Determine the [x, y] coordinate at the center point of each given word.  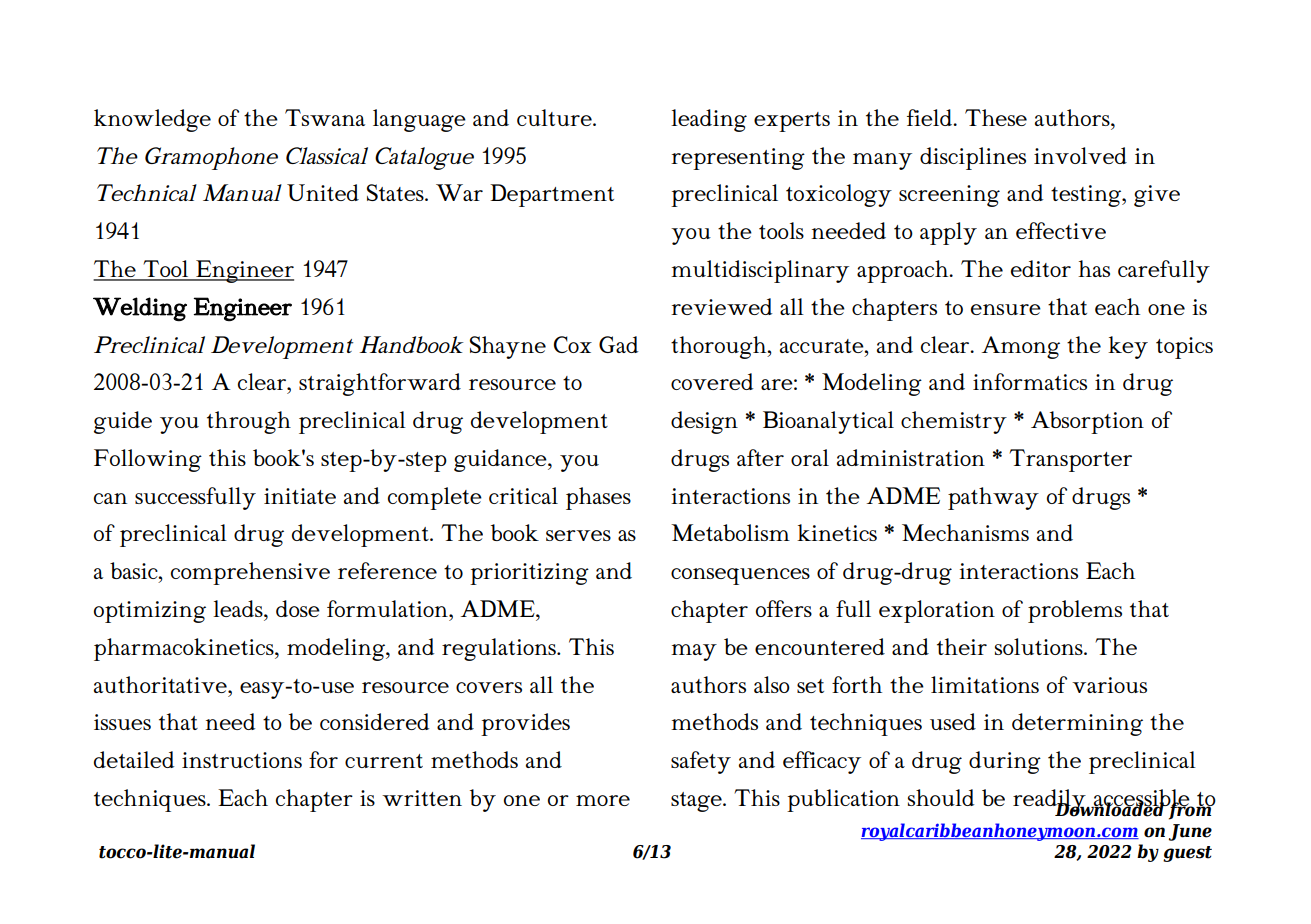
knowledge [152, 120]
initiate [300, 496]
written [422, 798]
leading [709, 120]
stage [697, 802]
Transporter [1070, 460]
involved [1080, 155]
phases [598, 498]
